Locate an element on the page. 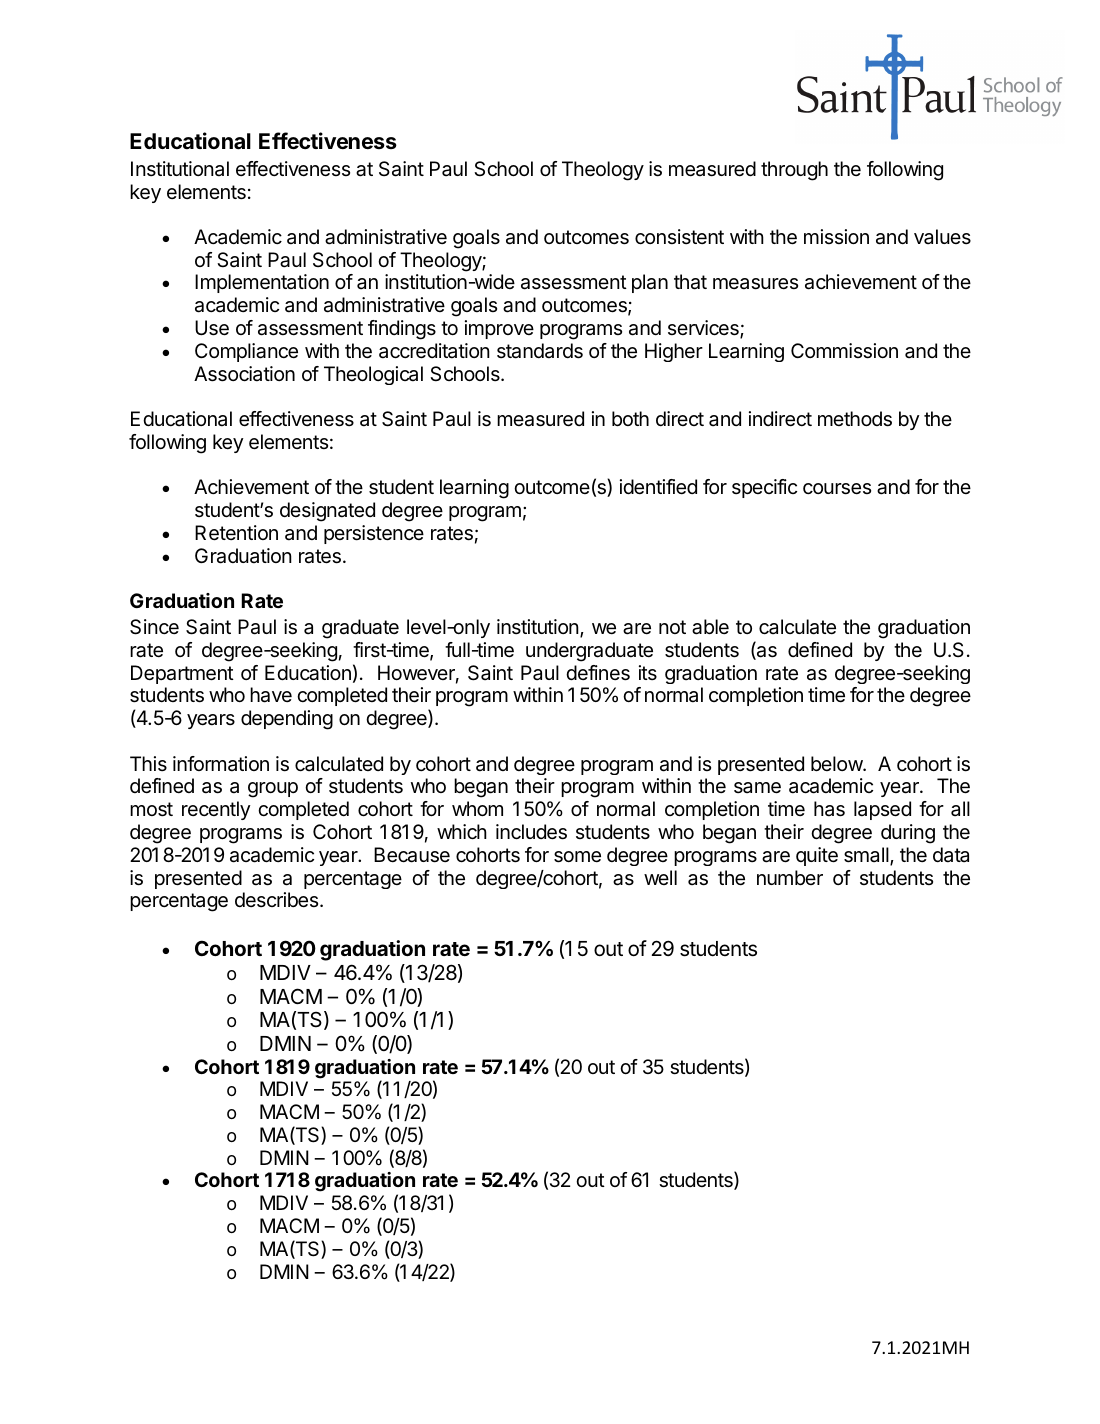 Image resolution: width=1100 pixels, height=1424 pixels. identified is located at coordinates (658, 487).
